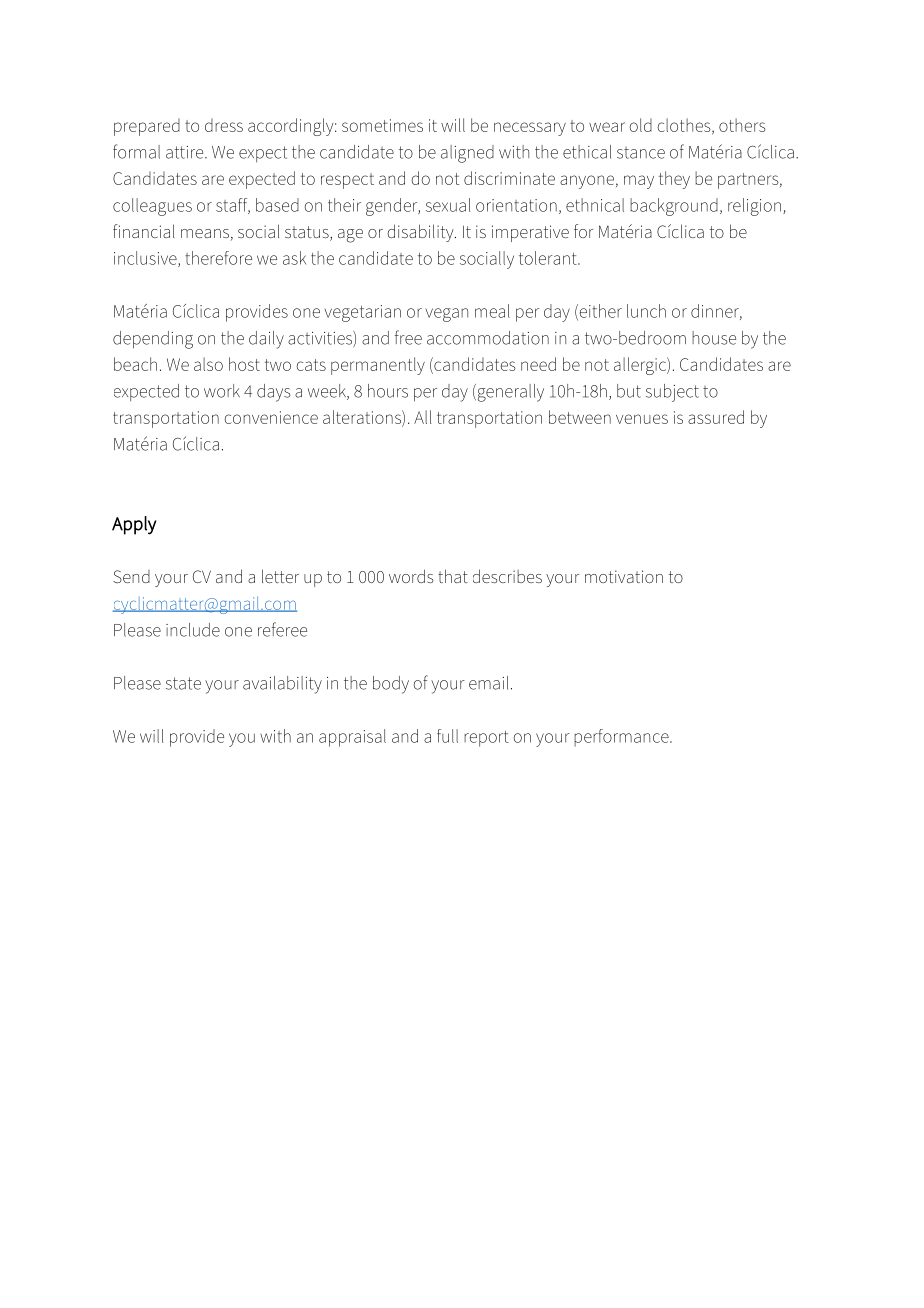 Image resolution: width=924 pixels, height=1308 pixels. What do you see at coordinates (453, 576) in the screenshot?
I see `that` at bounding box center [453, 576].
